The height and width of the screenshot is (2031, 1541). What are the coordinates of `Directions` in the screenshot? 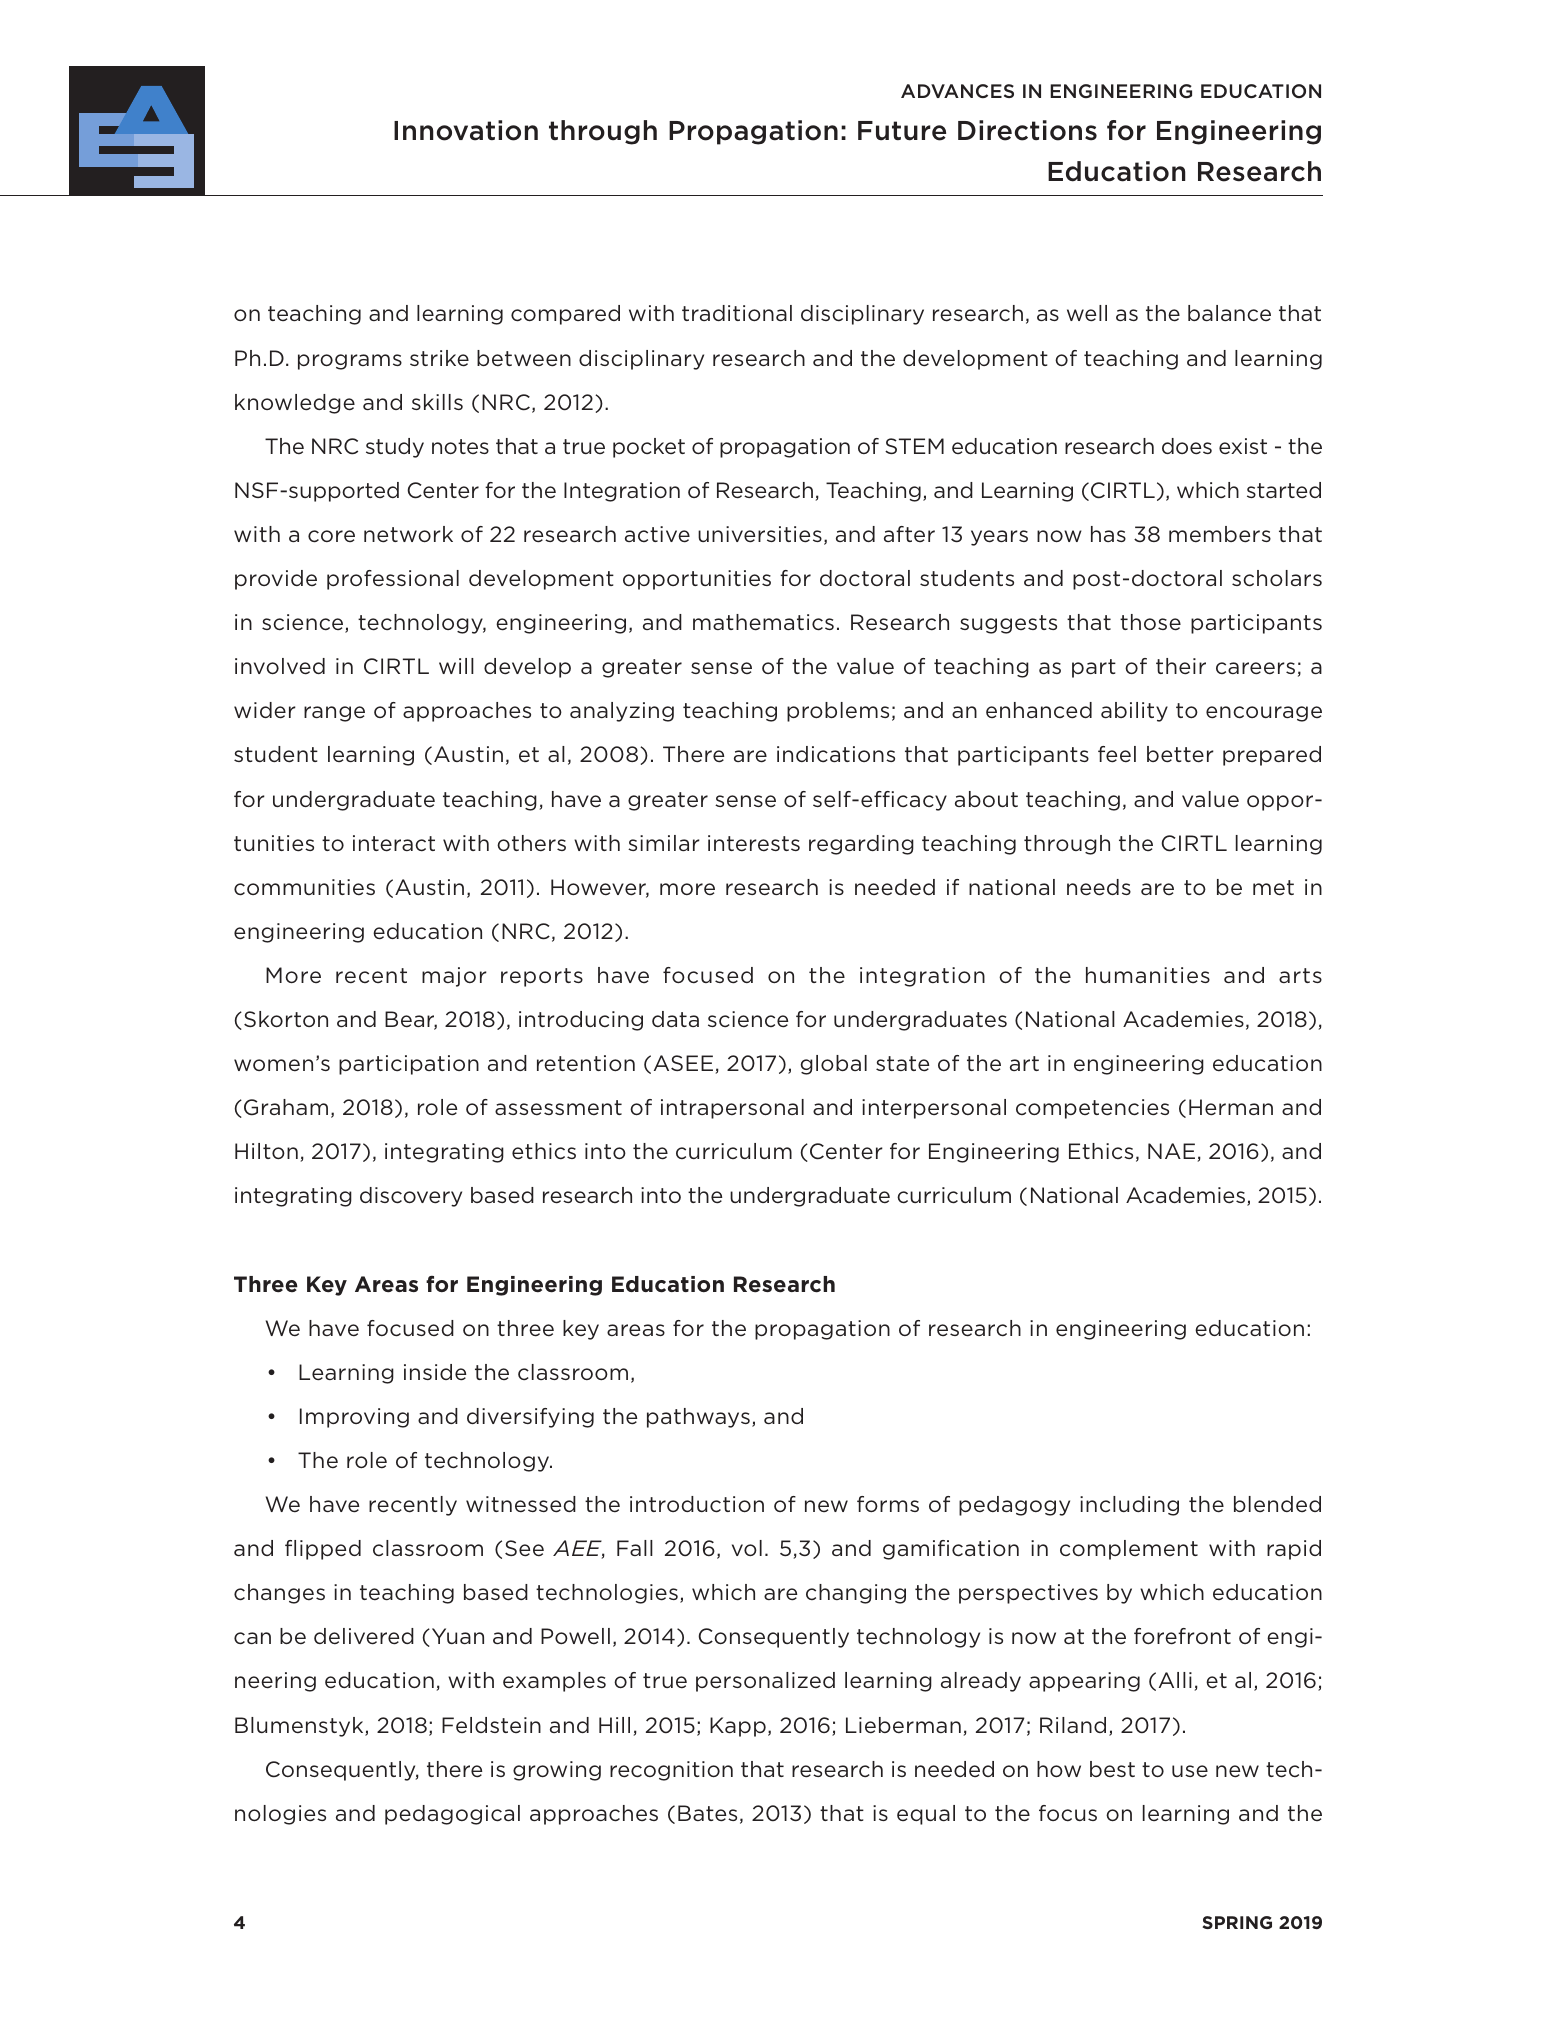 It's located at (1027, 130).
